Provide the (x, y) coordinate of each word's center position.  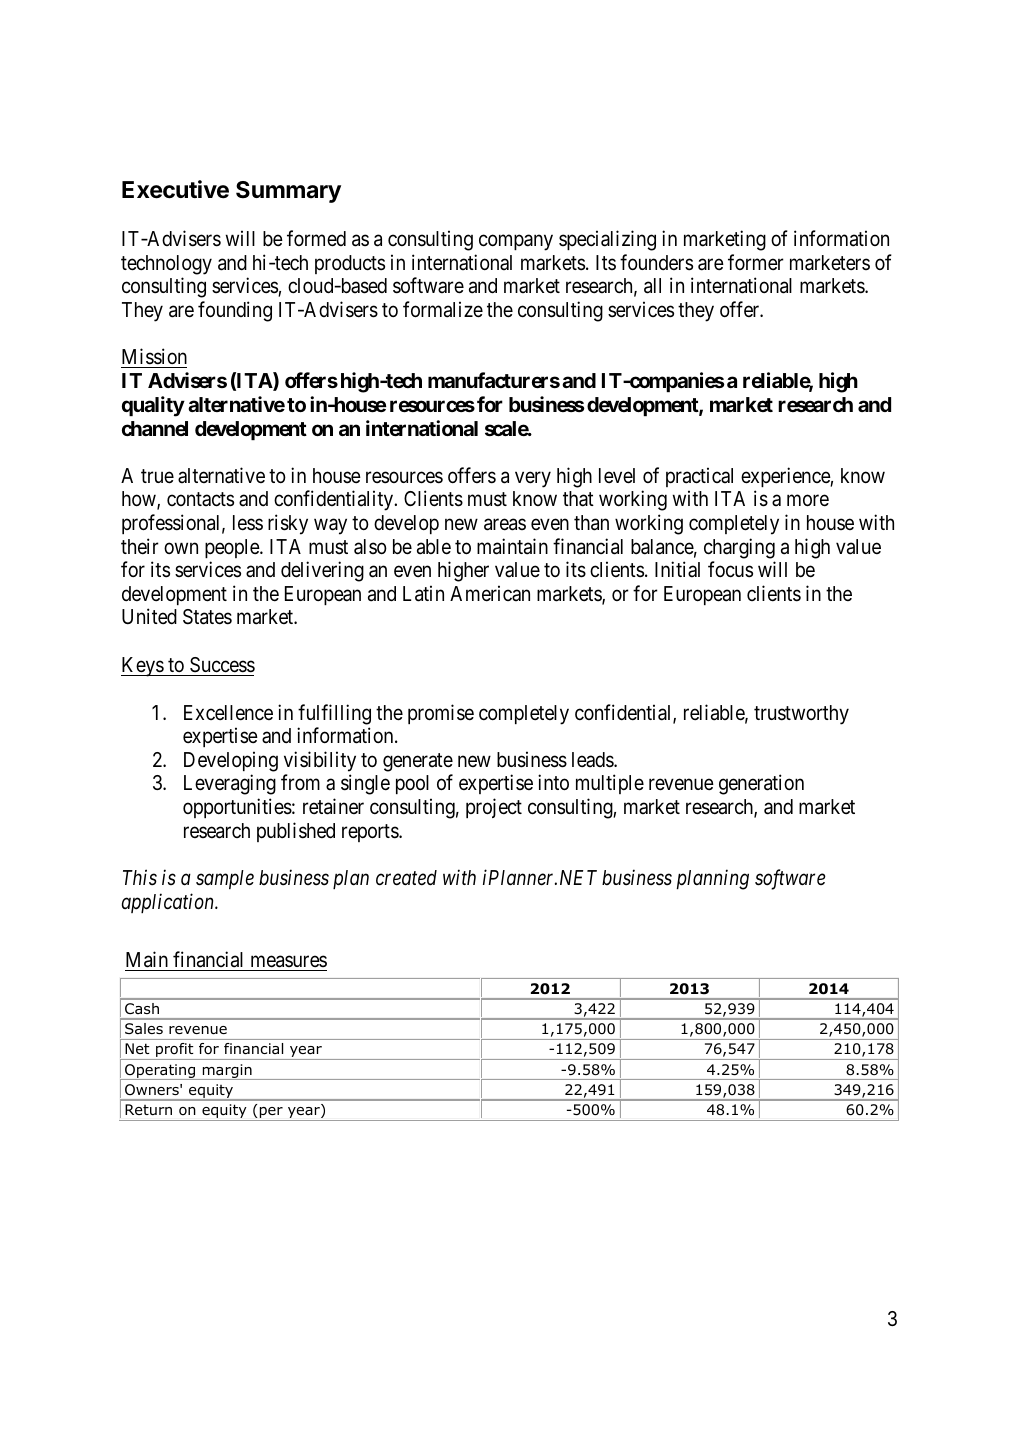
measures (287, 963)
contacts (200, 500)
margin (227, 1072)
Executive (175, 189)
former (756, 262)
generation (761, 784)
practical (699, 477)
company (516, 243)
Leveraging (230, 784)
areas (505, 525)
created (406, 878)
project (494, 808)
